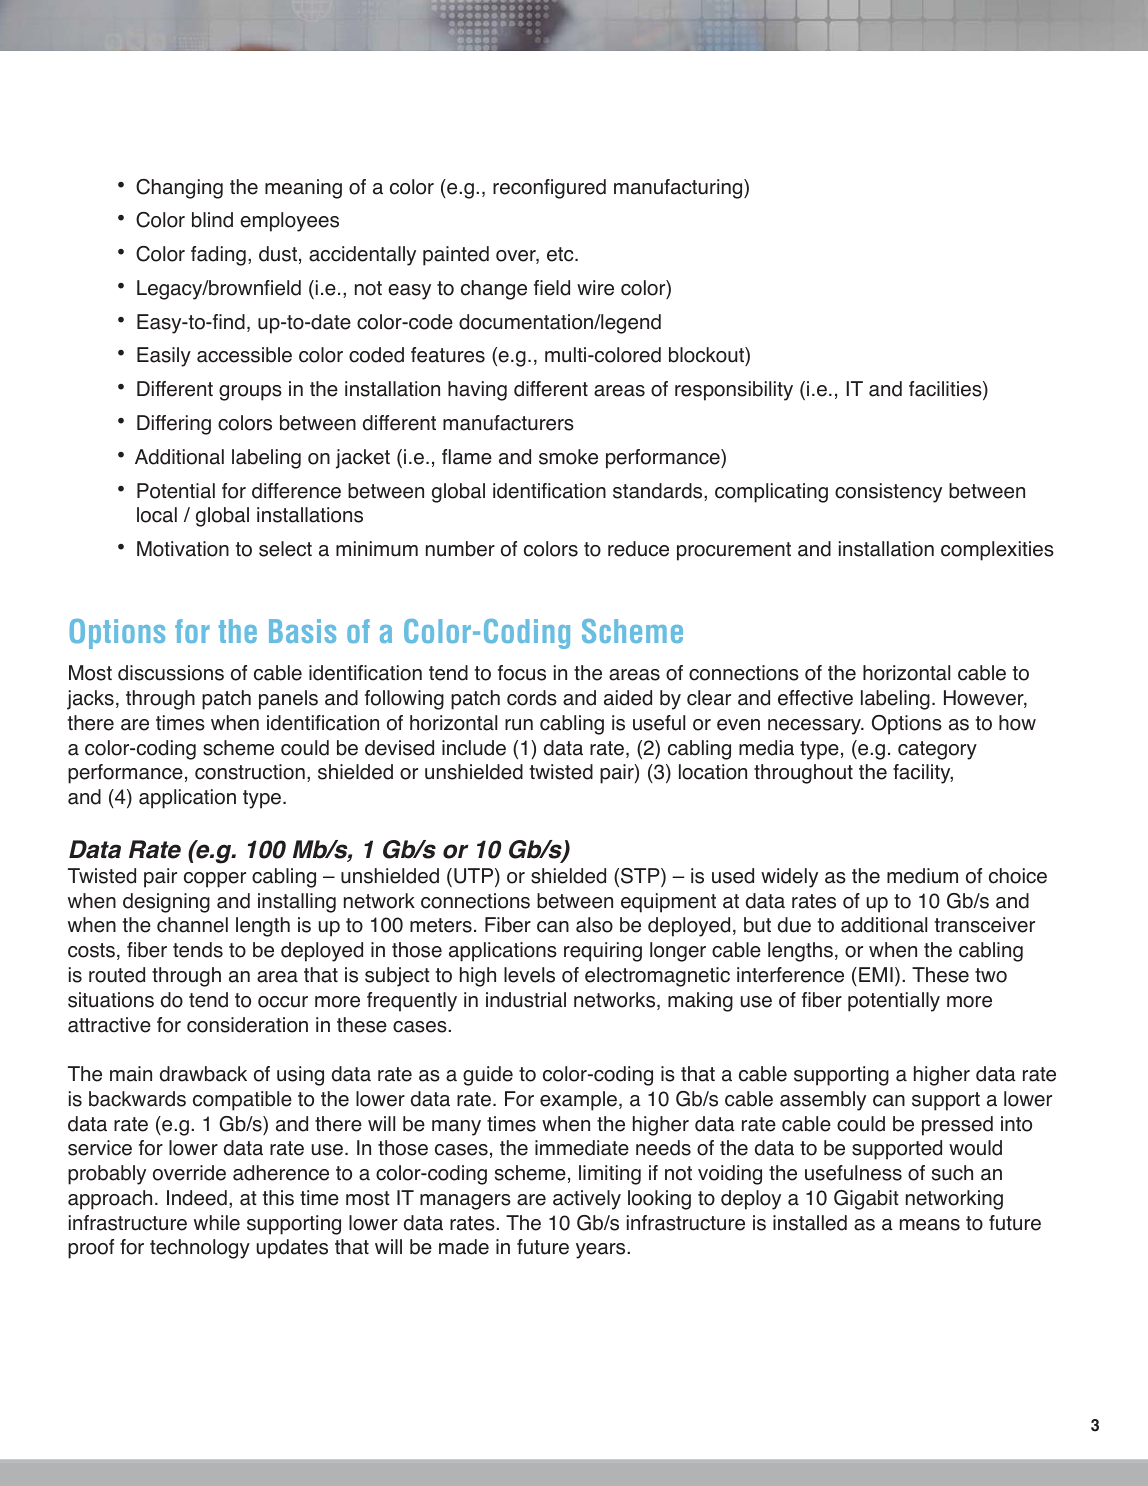 This document has width=1148, height=1486. Describe the element at coordinates (218, 256) in the document. I see `fading` at that location.
